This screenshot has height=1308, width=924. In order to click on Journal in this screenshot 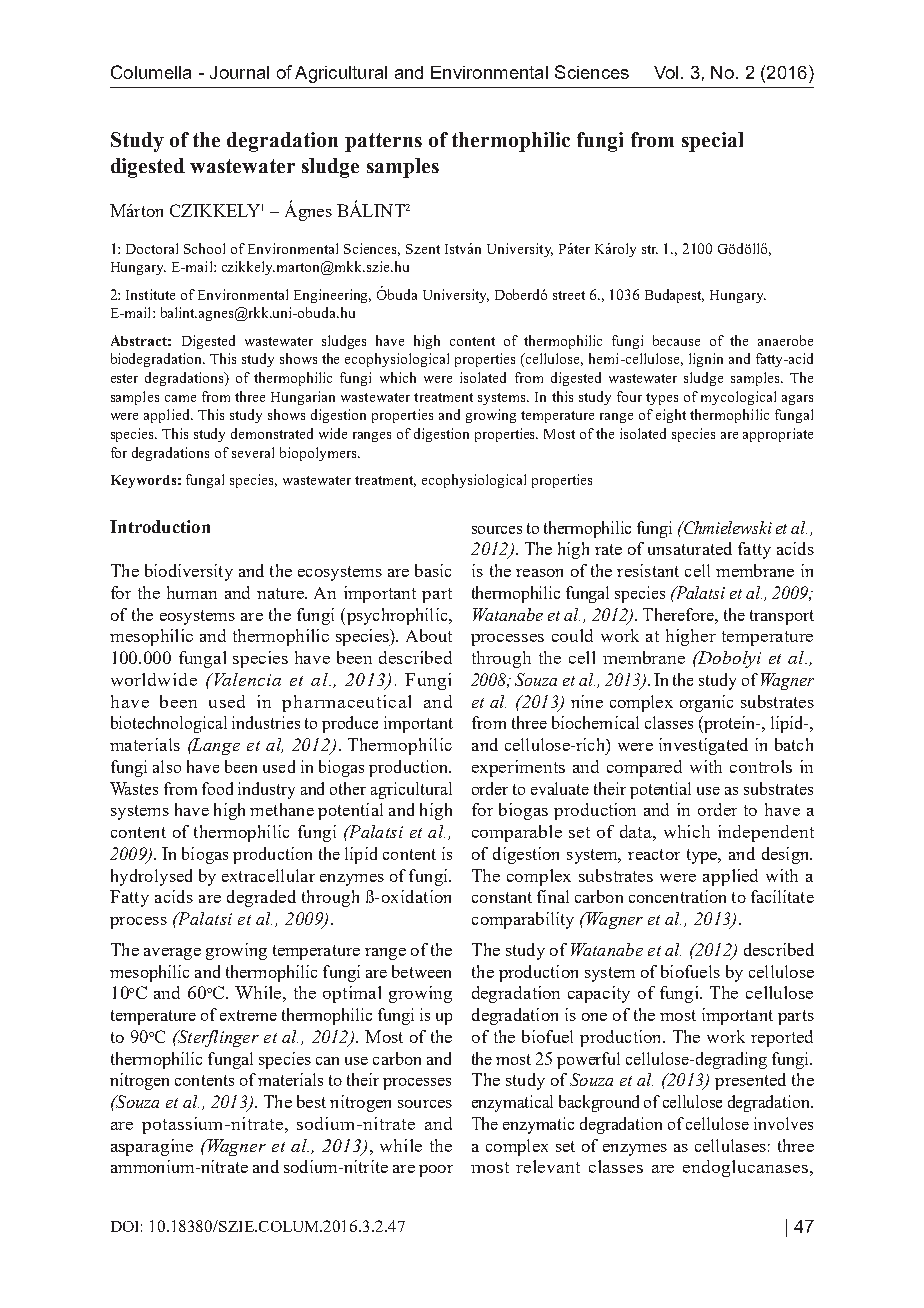, I will do `click(239, 72)`.
